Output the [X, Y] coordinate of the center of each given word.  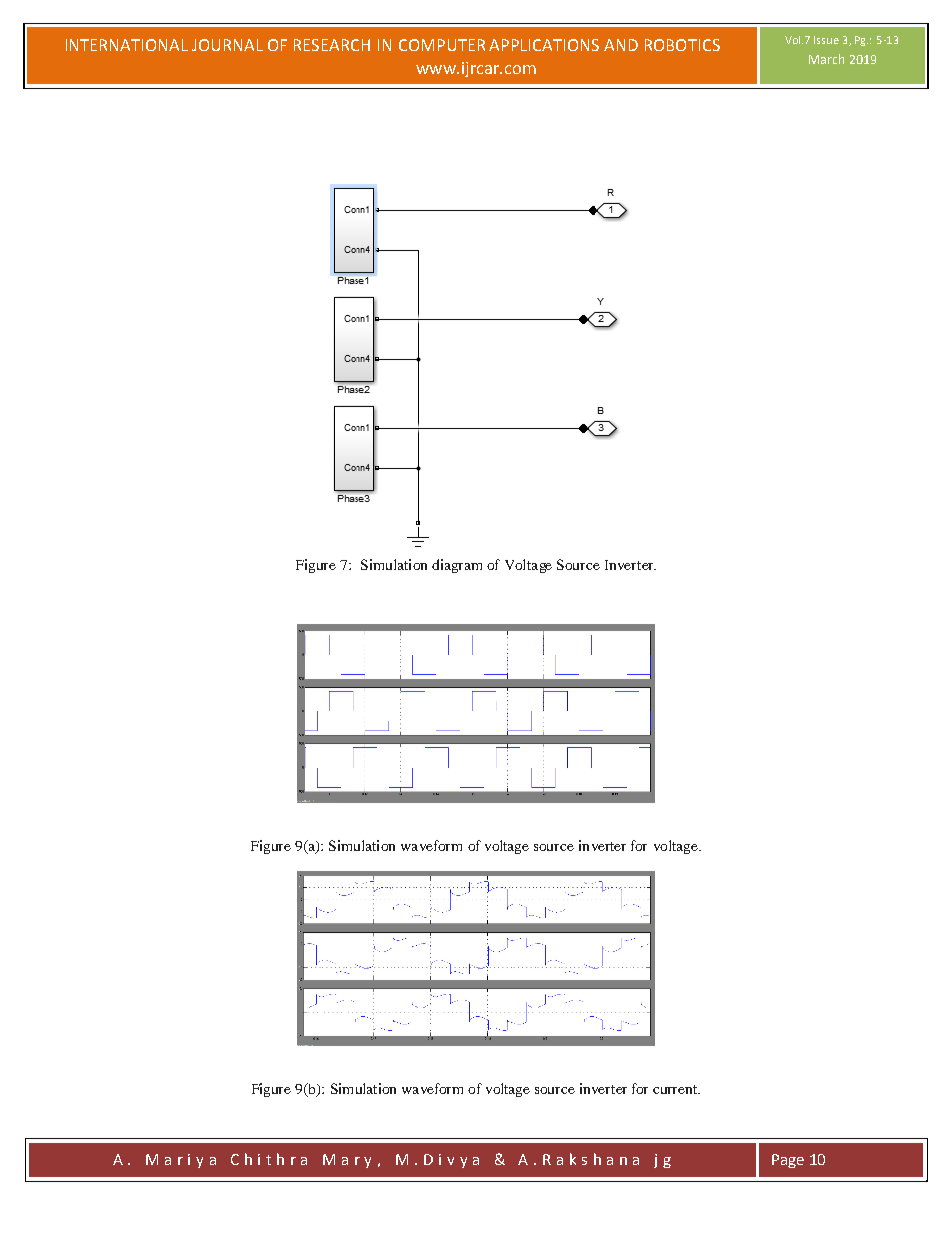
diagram [457, 566]
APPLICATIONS [544, 45]
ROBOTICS [682, 45]
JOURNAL [227, 45]
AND [621, 45]
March [826, 59]
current [676, 1089]
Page [788, 1161]
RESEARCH [332, 45]
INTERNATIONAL [127, 45]
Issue [826, 40]
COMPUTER [442, 45]
